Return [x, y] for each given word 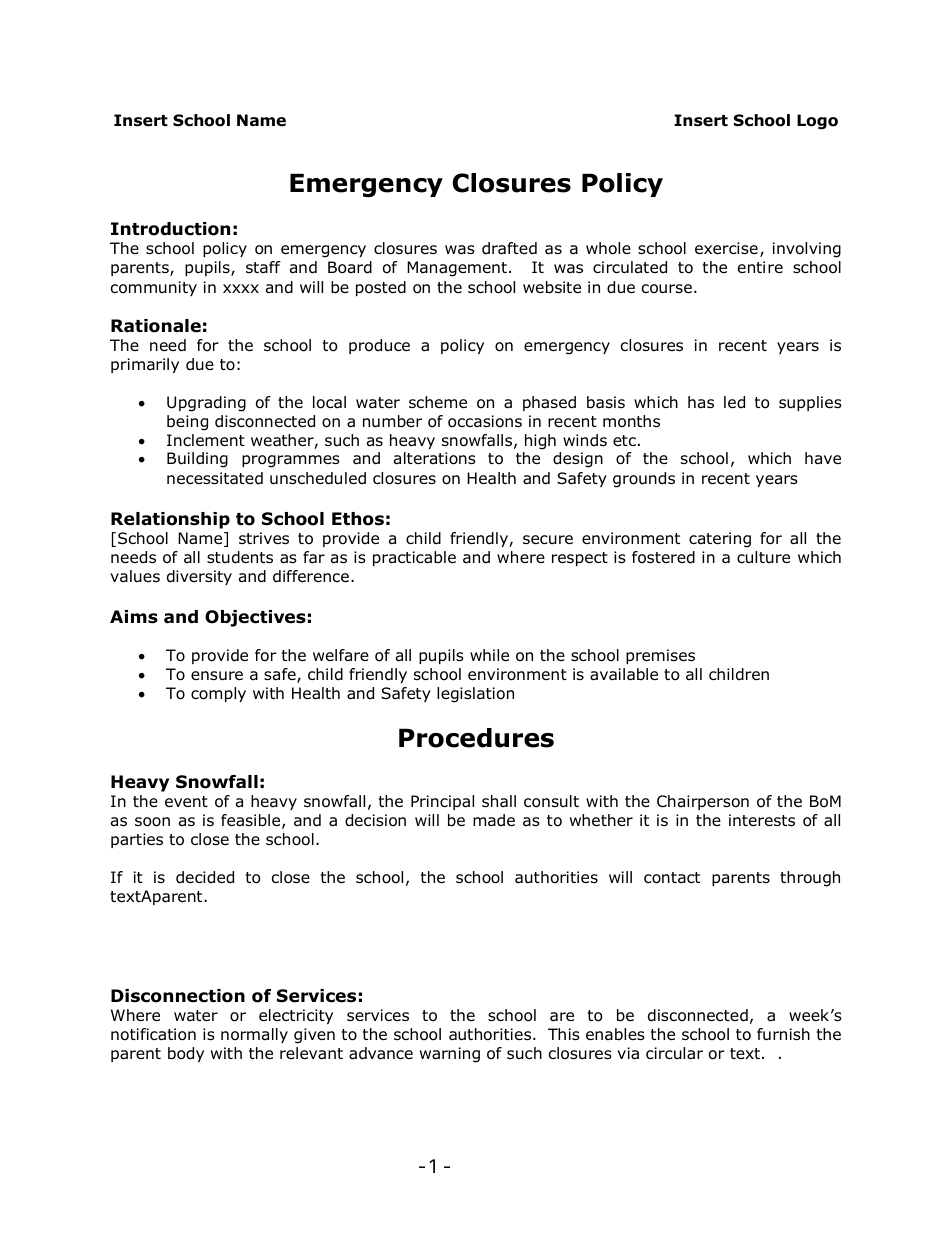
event [186, 801]
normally [254, 1035]
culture [763, 557]
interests [762, 820]
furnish [783, 1034]
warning [450, 1055]
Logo [817, 122]
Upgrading [206, 404]
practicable [414, 558]
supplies [810, 403]
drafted [509, 248]
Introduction [170, 229]
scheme [438, 402]
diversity [199, 577]
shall [499, 801]
